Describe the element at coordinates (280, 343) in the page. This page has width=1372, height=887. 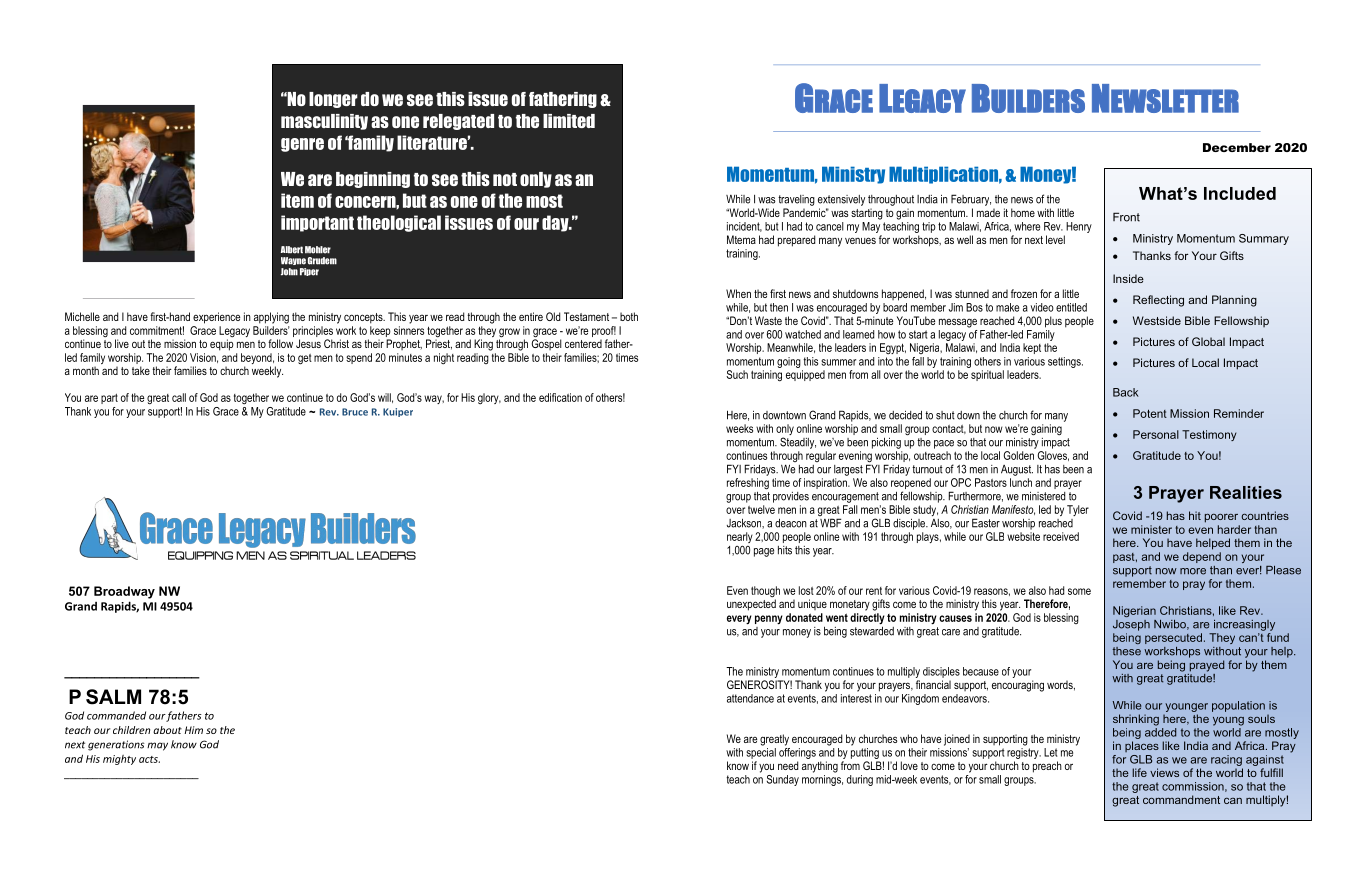
I see `follow` at that location.
